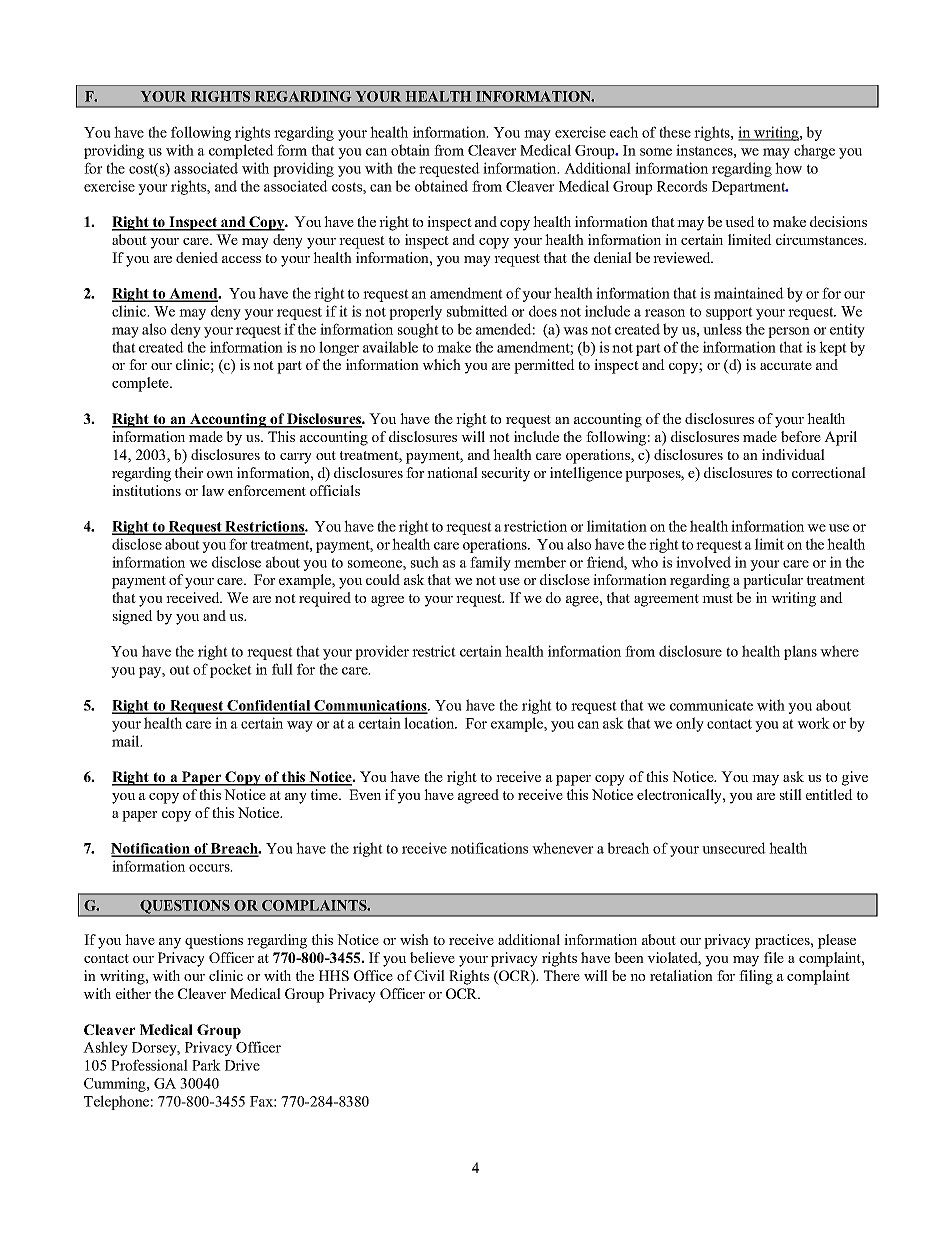 This screenshot has height=1233, width=952. Describe the element at coordinates (133, 617) in the screenshot. I see `signed` at that location.
